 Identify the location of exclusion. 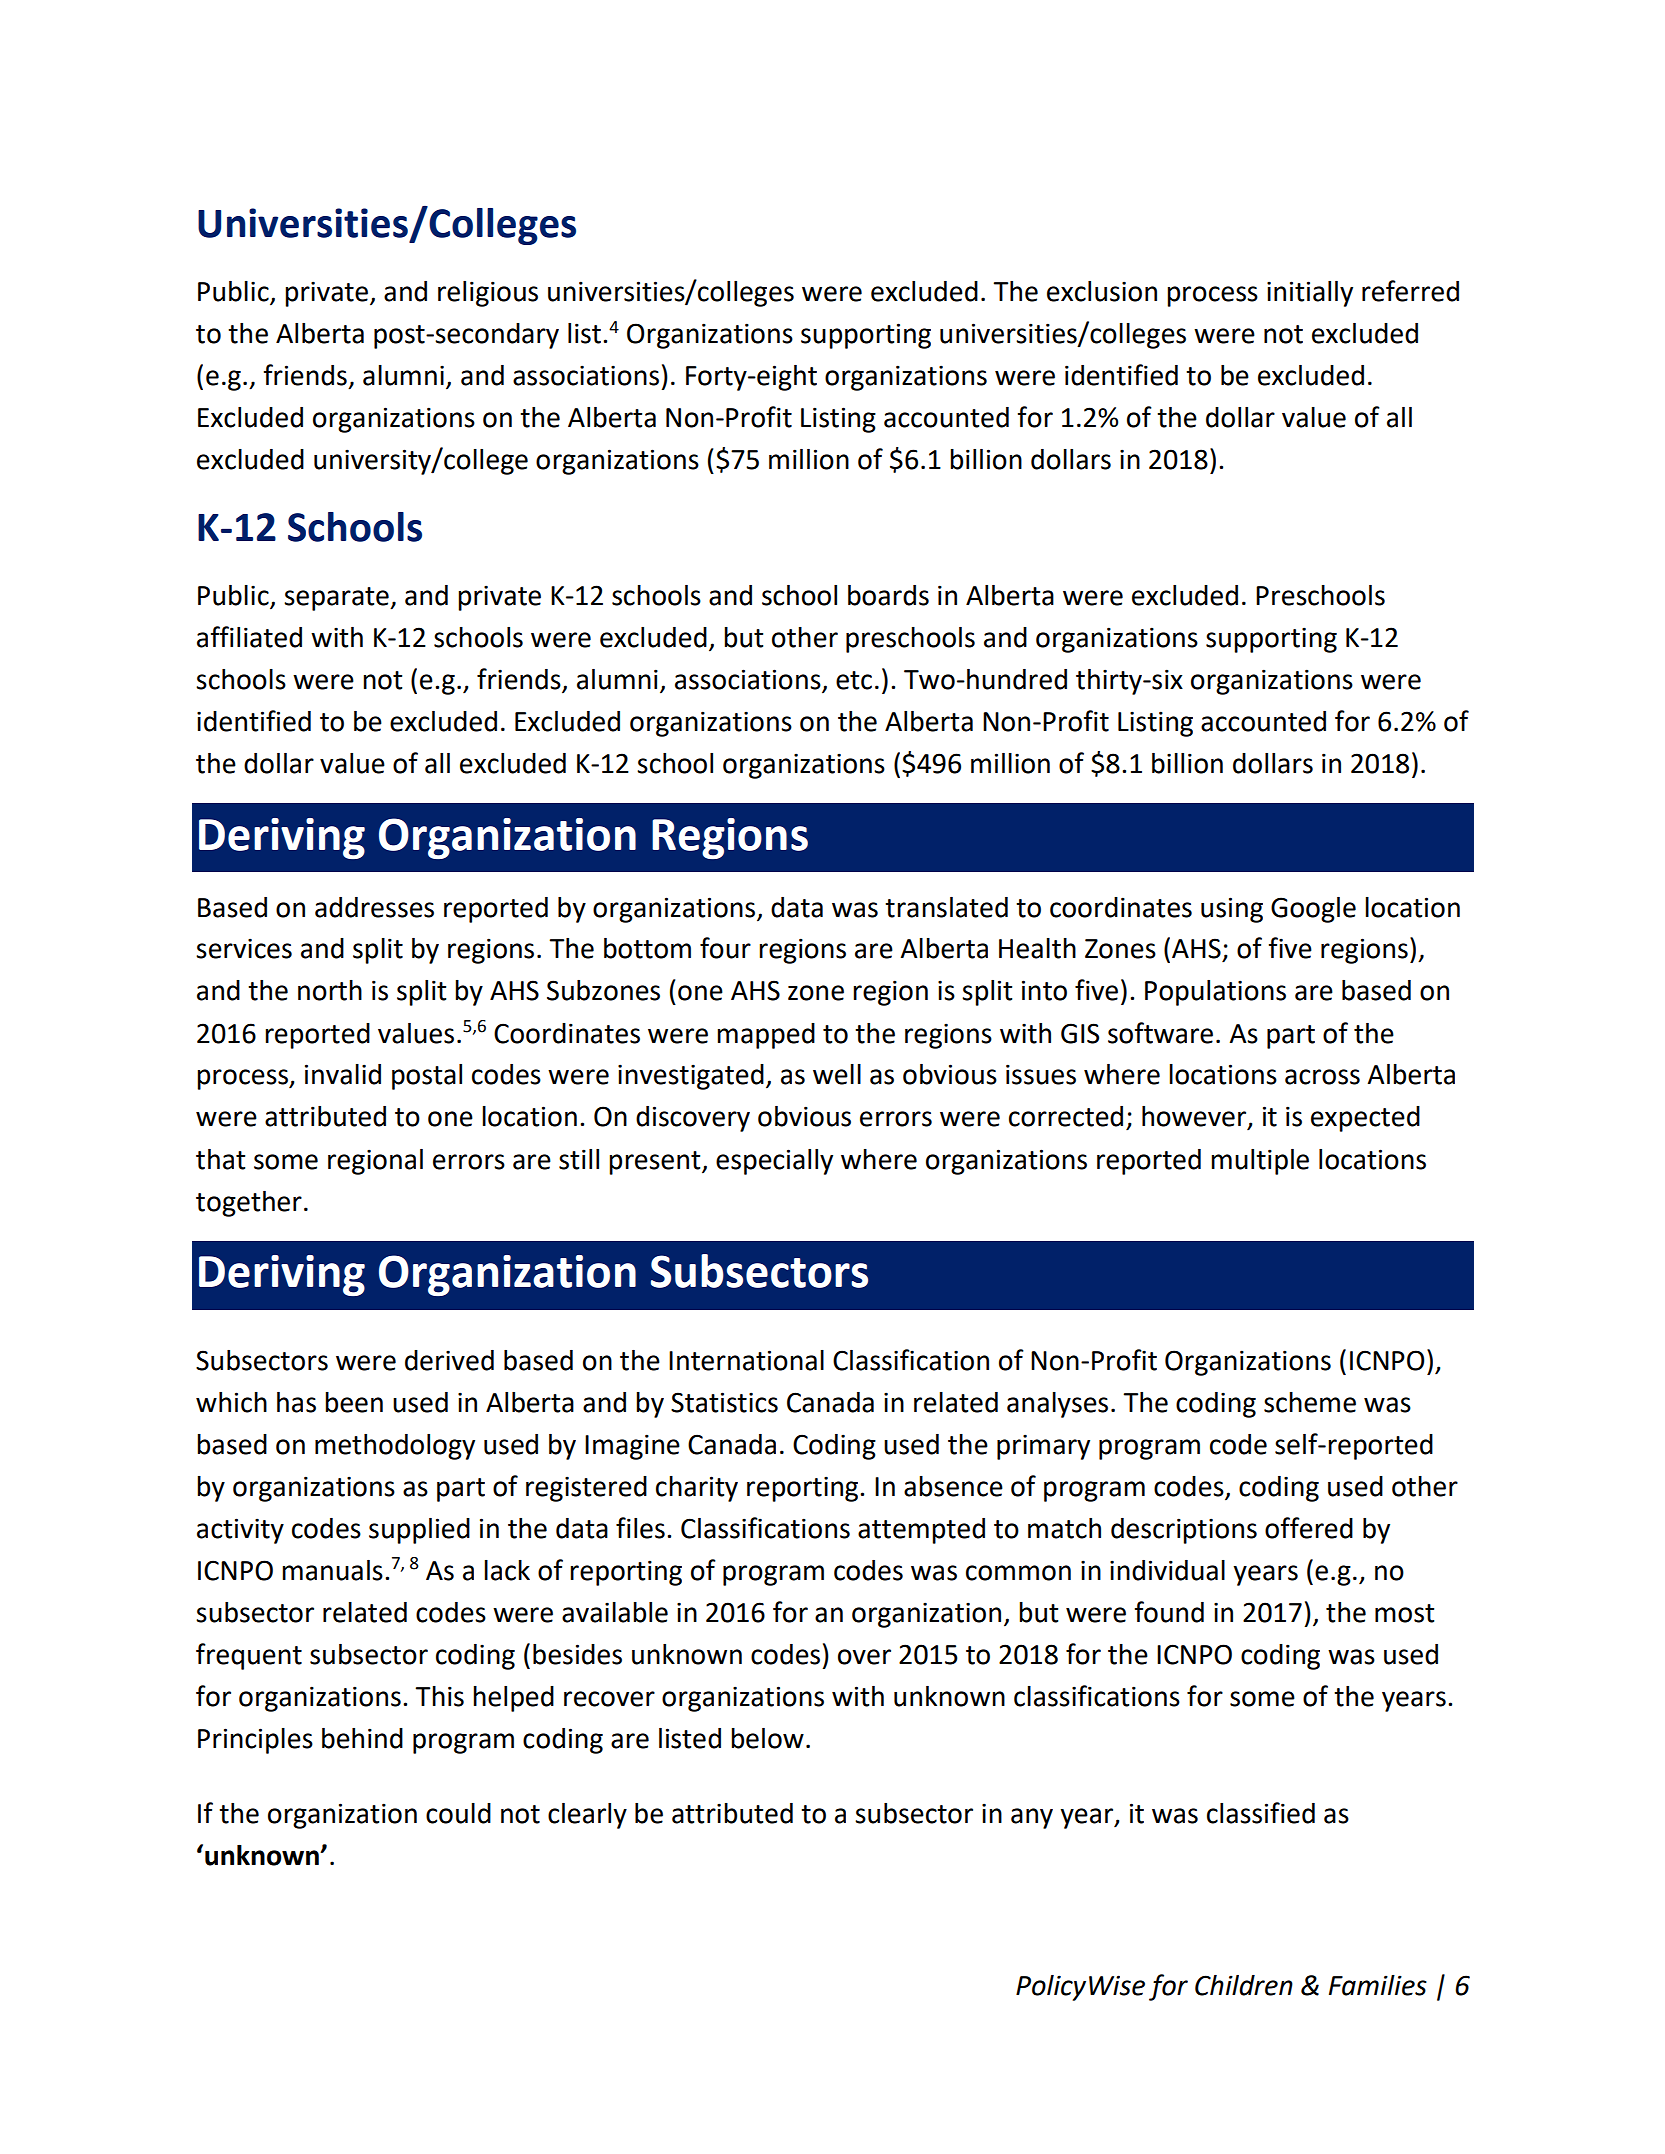
(1102, 291).
